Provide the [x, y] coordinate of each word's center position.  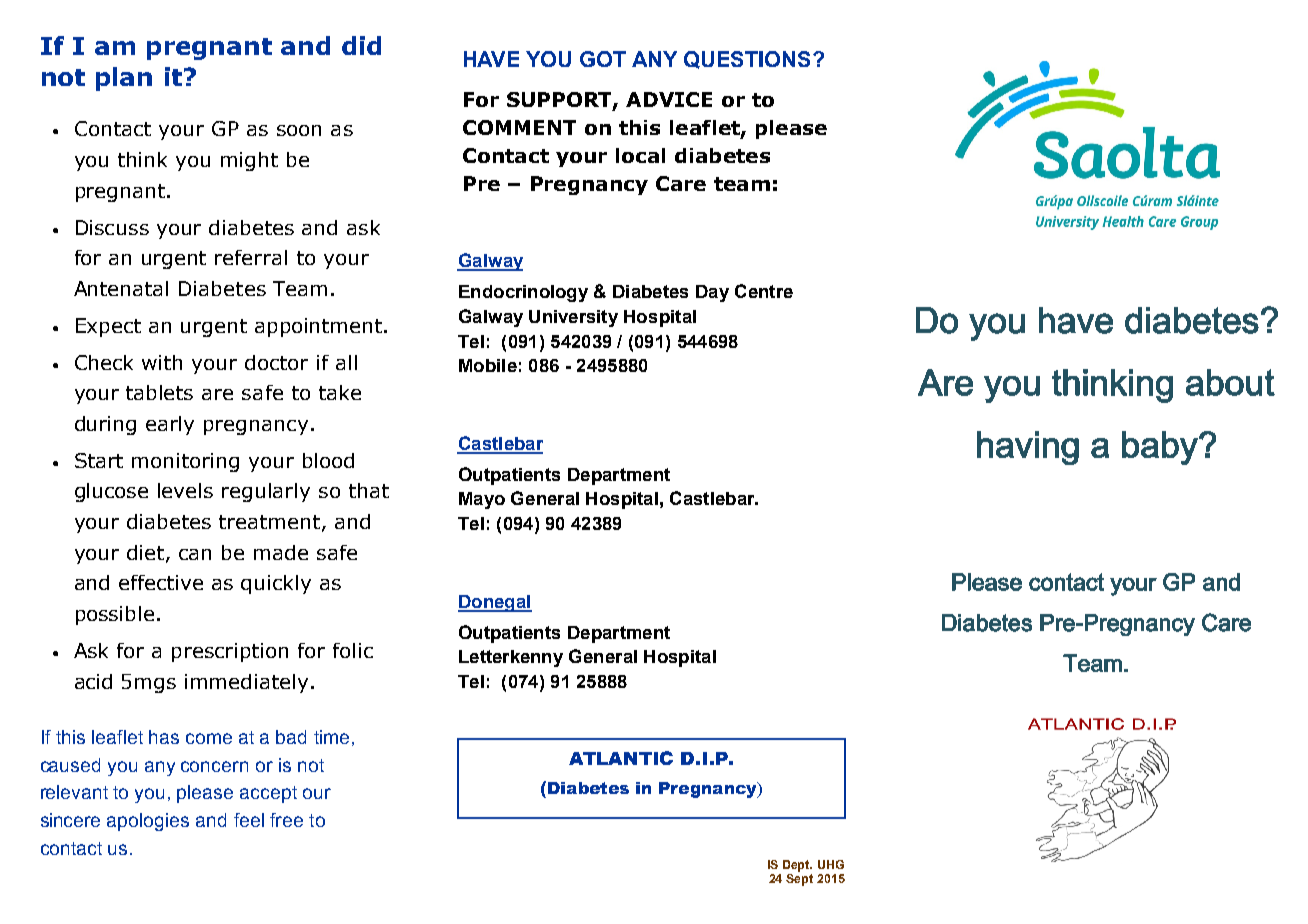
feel [249, 820]
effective [161, 582]
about [1230, 382]
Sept [799, 880]
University [573, 318]
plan [124, 79]
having [1028, 448]
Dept [797, 866]
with [162, 362]
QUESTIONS [747, 60]
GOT [603, 59]
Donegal [495, 603]
